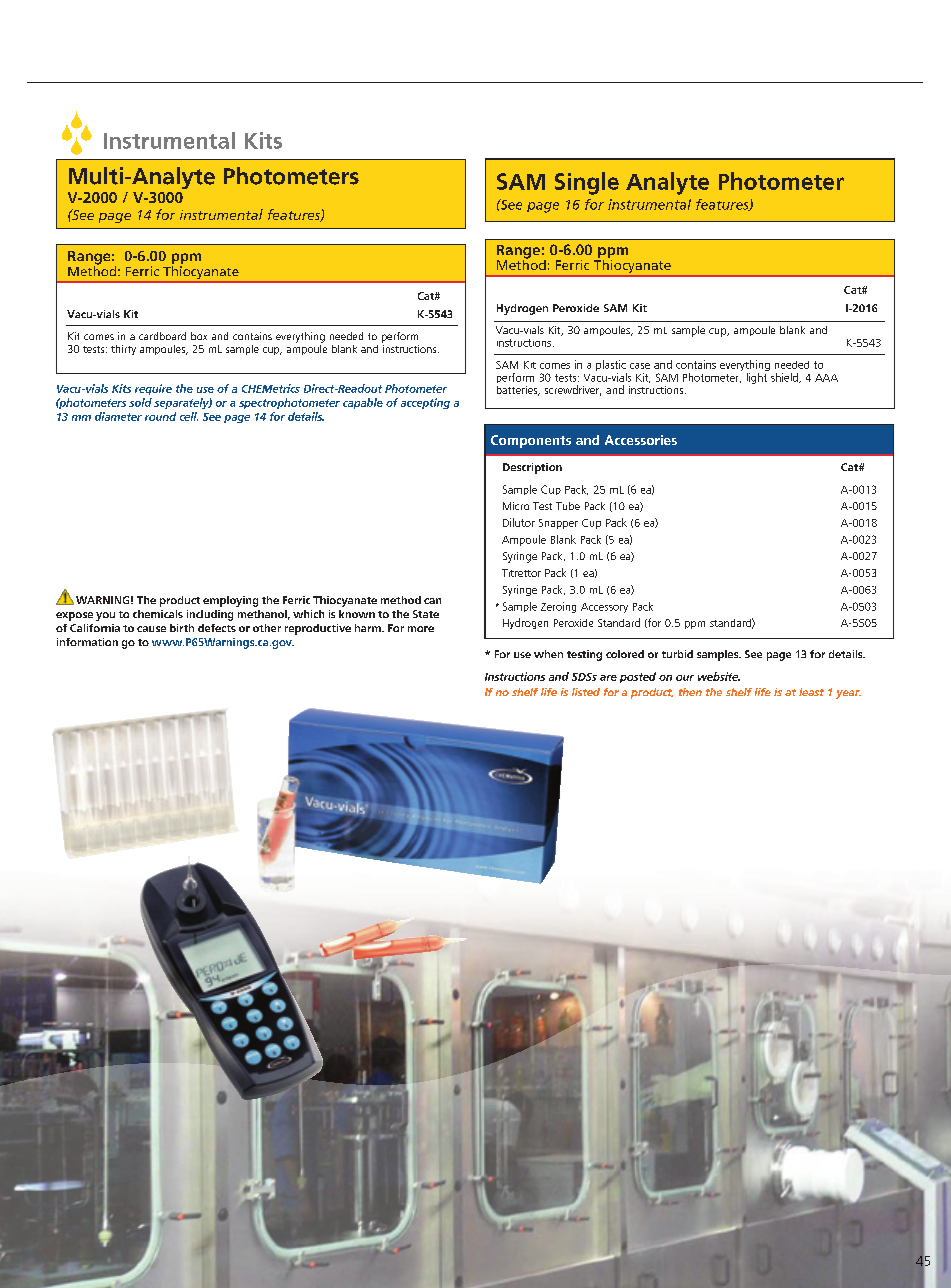 The width and height of the document is (951, 1288). I want to click on round, so click(160, 416).
